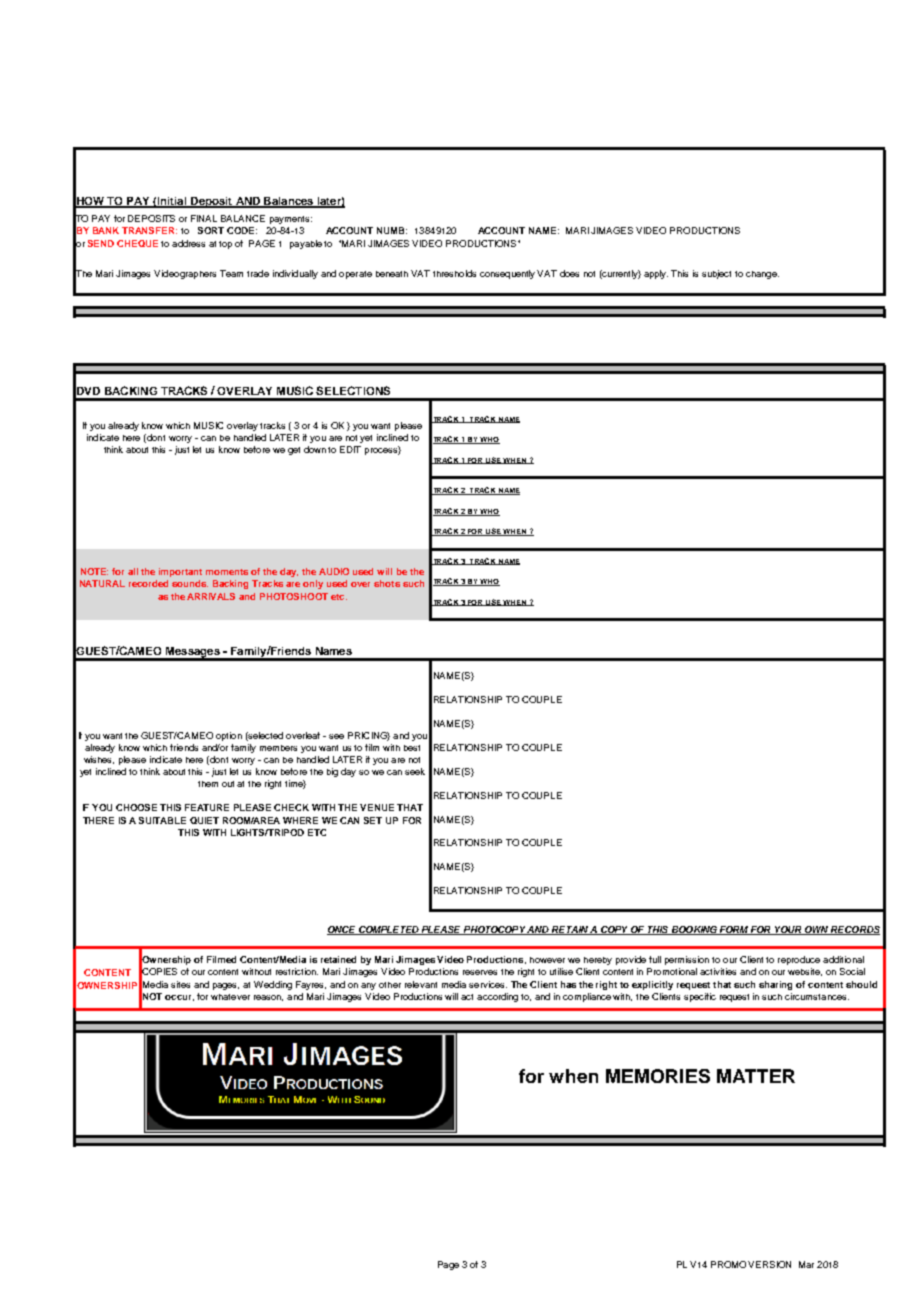 The image size is (924, 1308). I want to click on best, so click(412, 748).
